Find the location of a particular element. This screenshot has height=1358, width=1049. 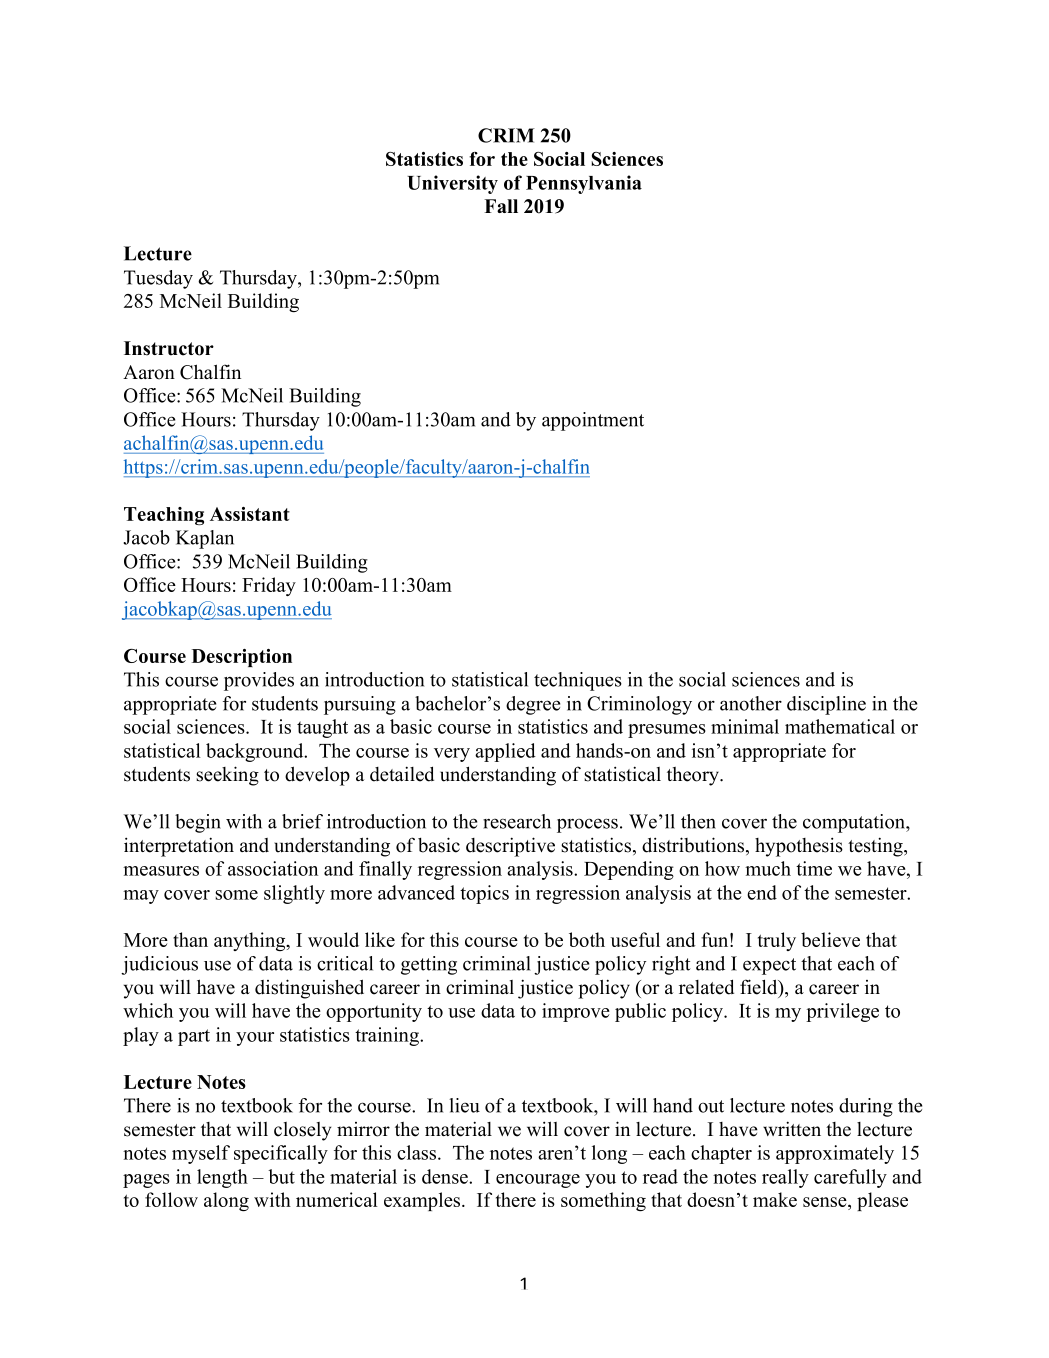

length is located at coordinates (222, 1178).
